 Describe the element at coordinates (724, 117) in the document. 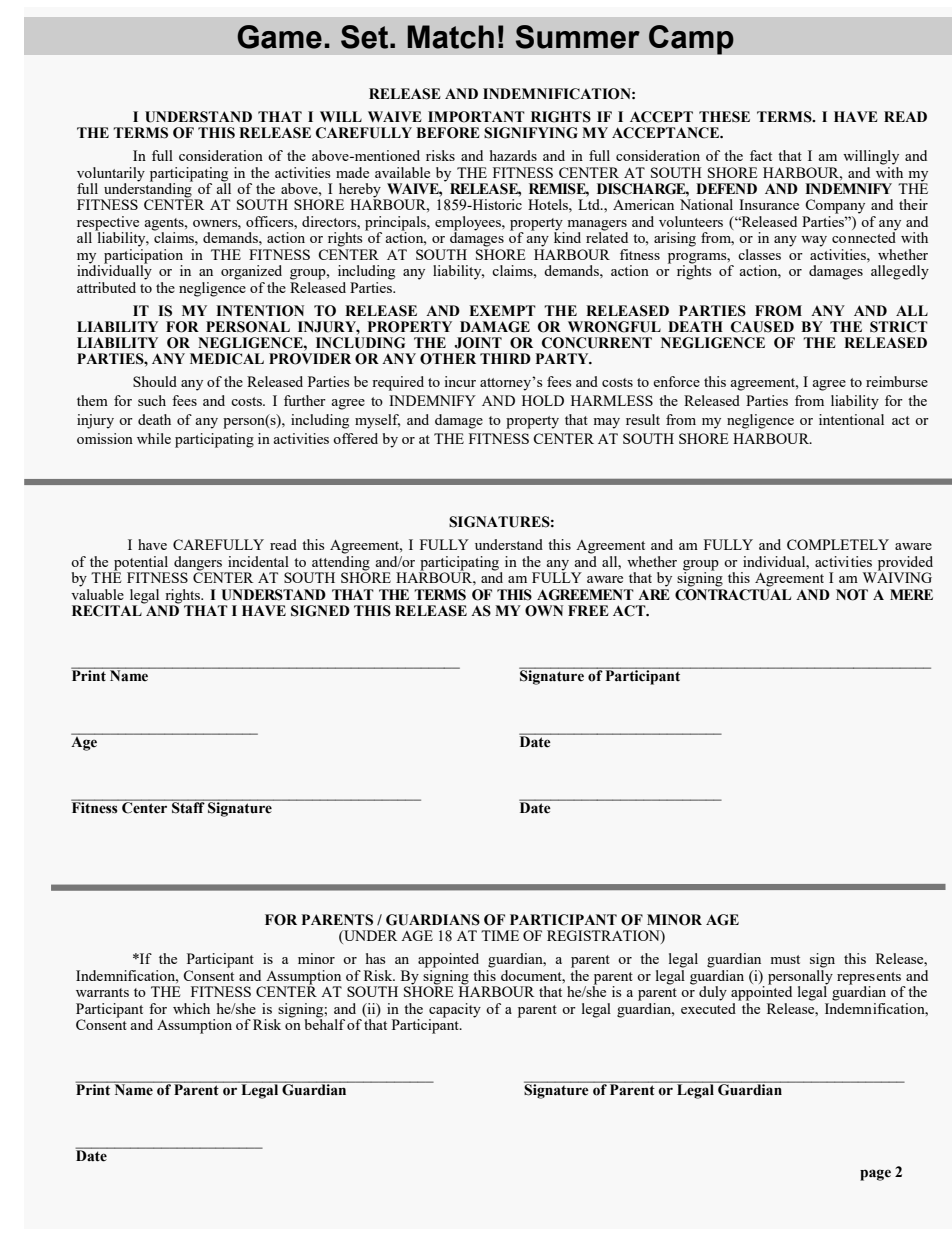

I see `THESE` at that location.
